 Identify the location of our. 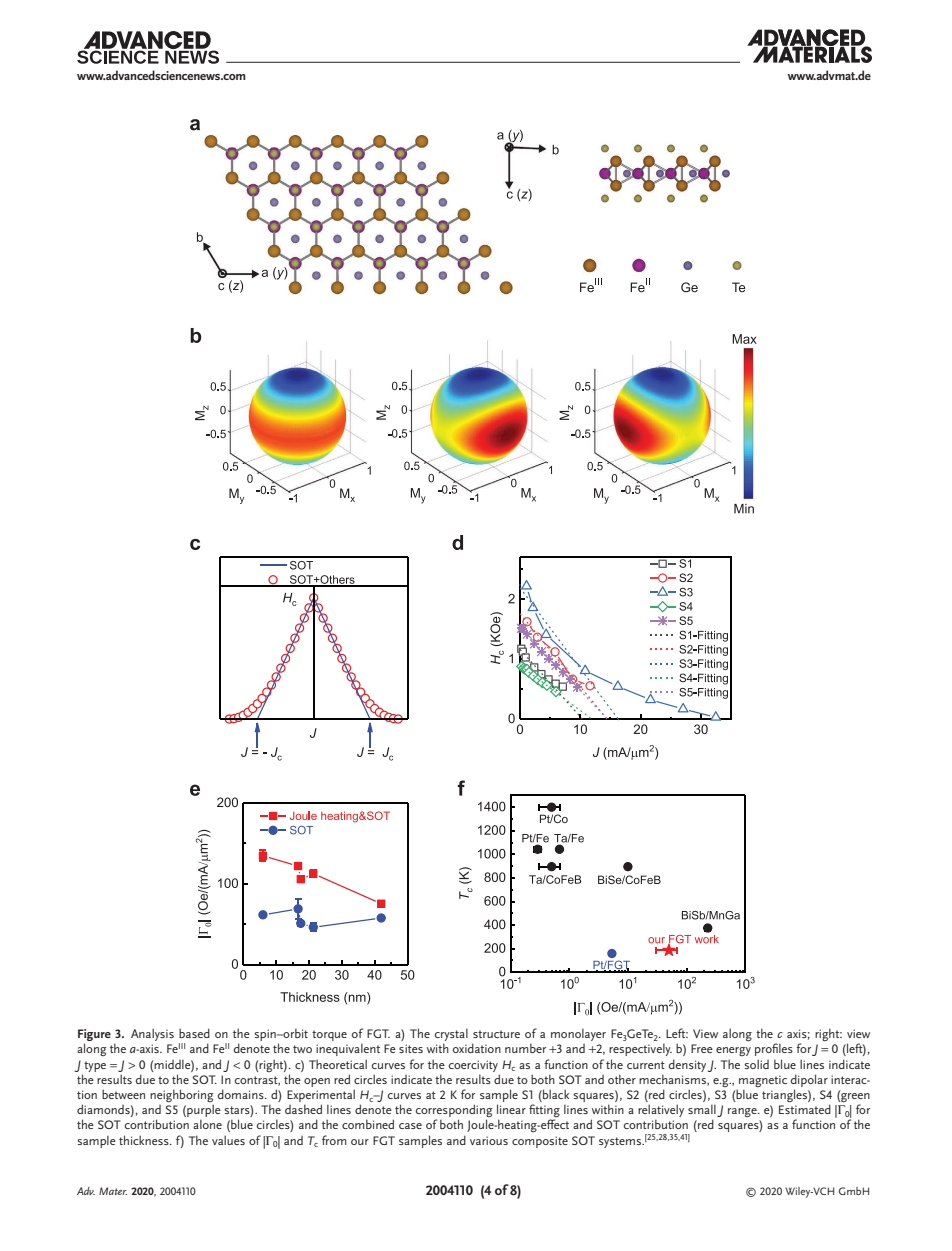
(360, 1142).
